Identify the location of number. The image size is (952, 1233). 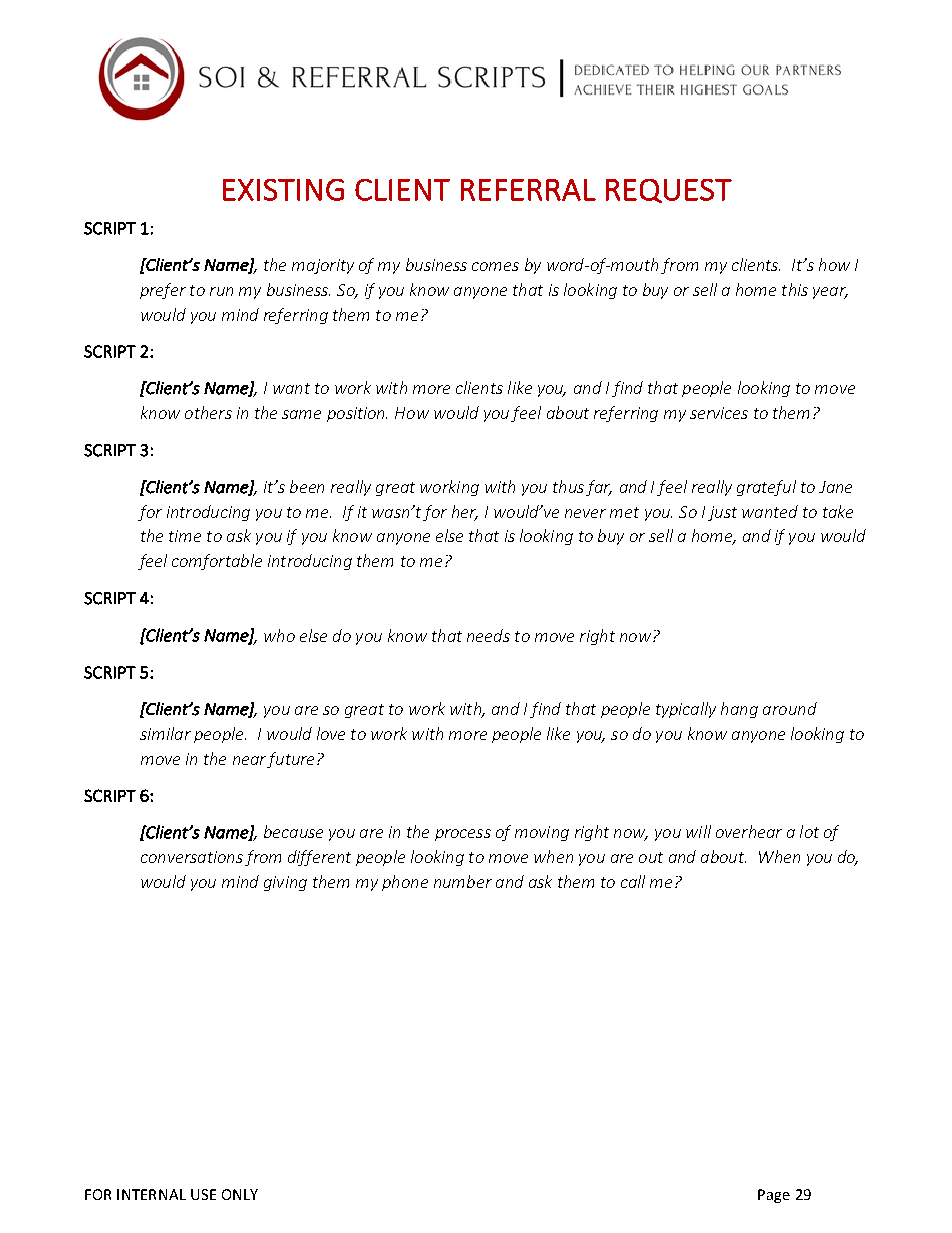
(463, 881).
